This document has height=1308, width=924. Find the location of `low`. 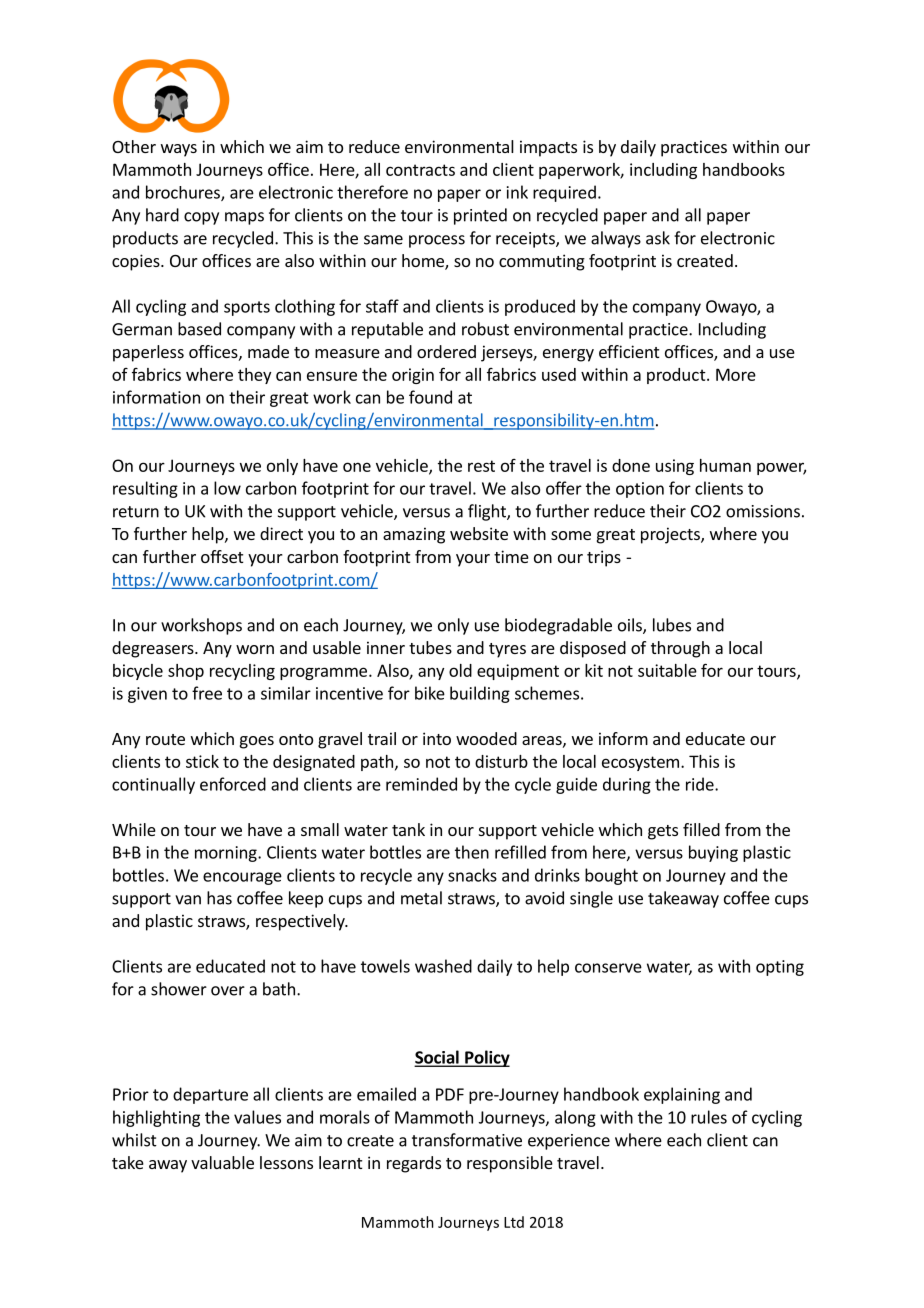

low is located at coordinates (227, 488).
